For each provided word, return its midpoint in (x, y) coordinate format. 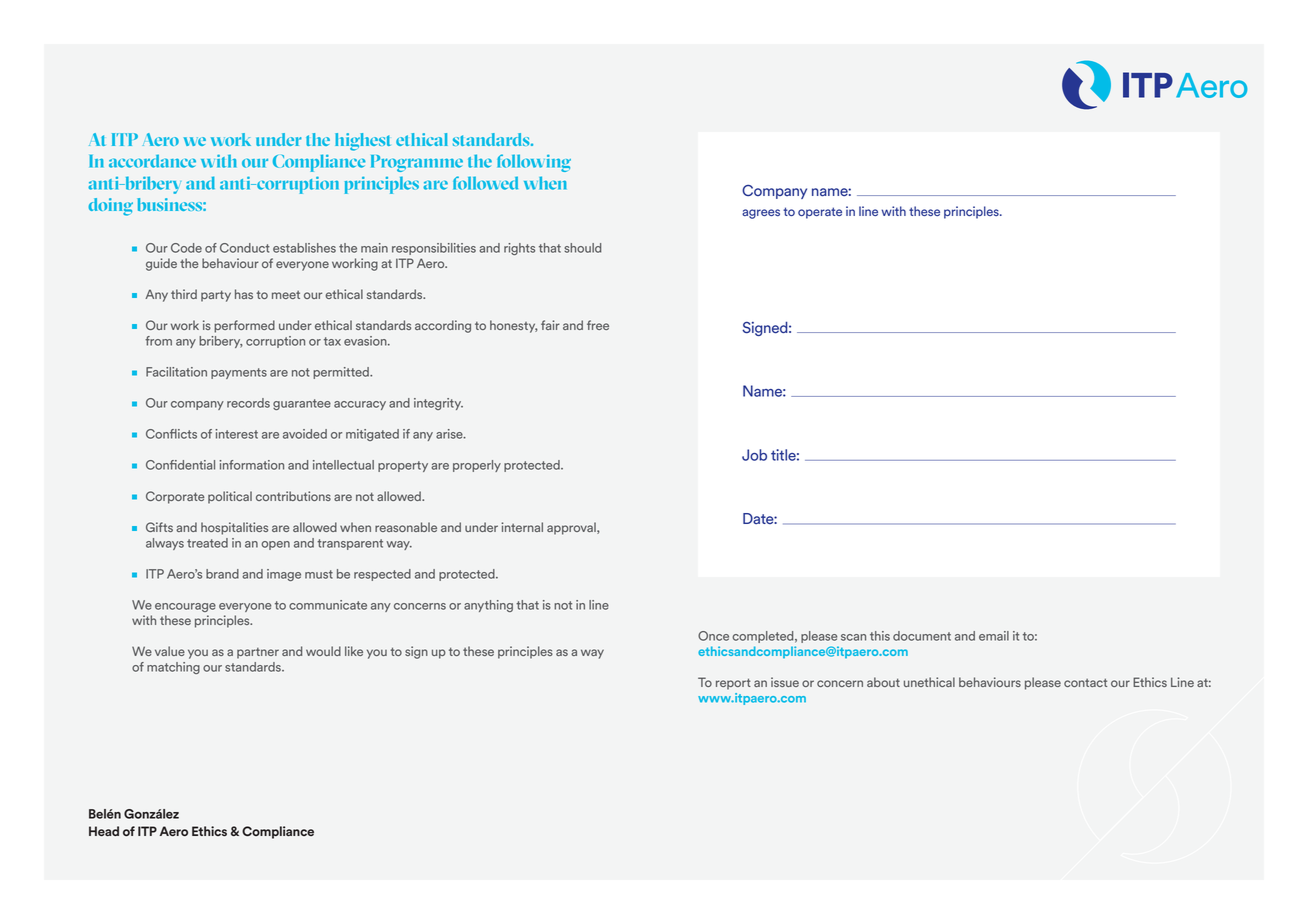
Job (754, 455)
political (230, 497)
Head (104, 831)
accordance (152, 161)
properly (477, 466)
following (534, 163)
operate (820, 213)
